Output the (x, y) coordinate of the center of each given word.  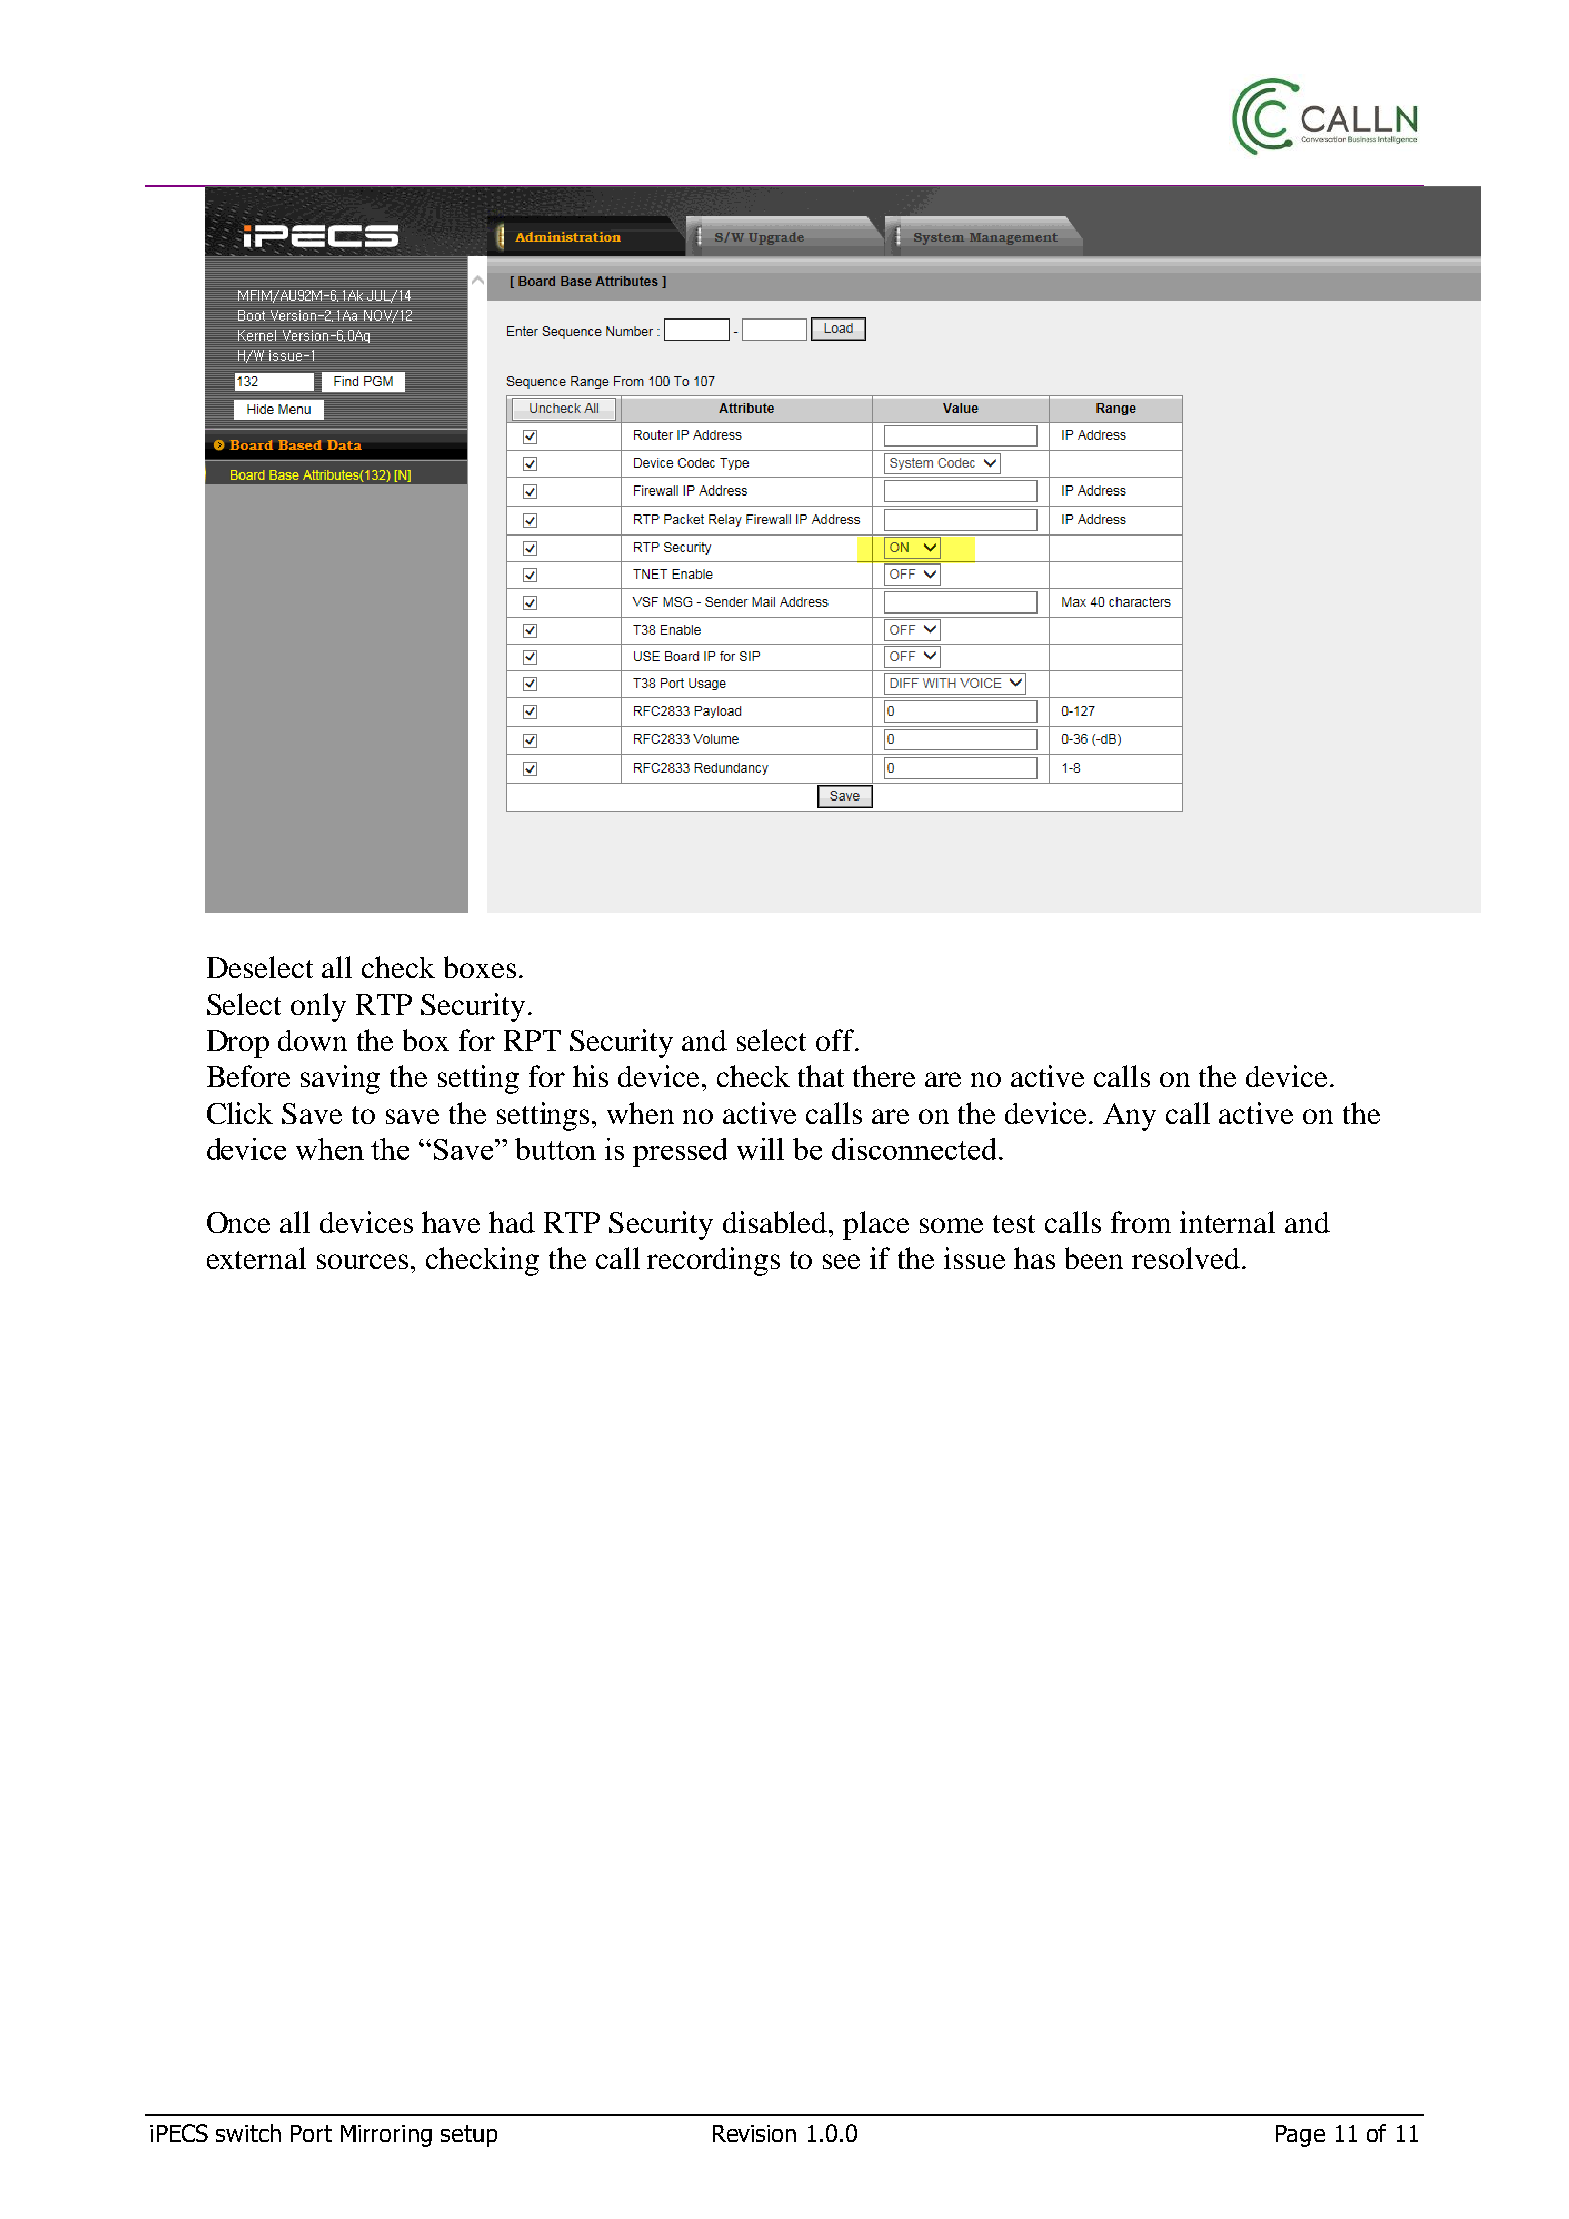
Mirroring (386, 2136)
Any (1129, 1117)
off (836, 1040)
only (318, 1007)
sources (362, 1261)
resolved (1186, 1258)
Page (1300, 2136)
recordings (713, 1261)
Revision (754, 2133)
